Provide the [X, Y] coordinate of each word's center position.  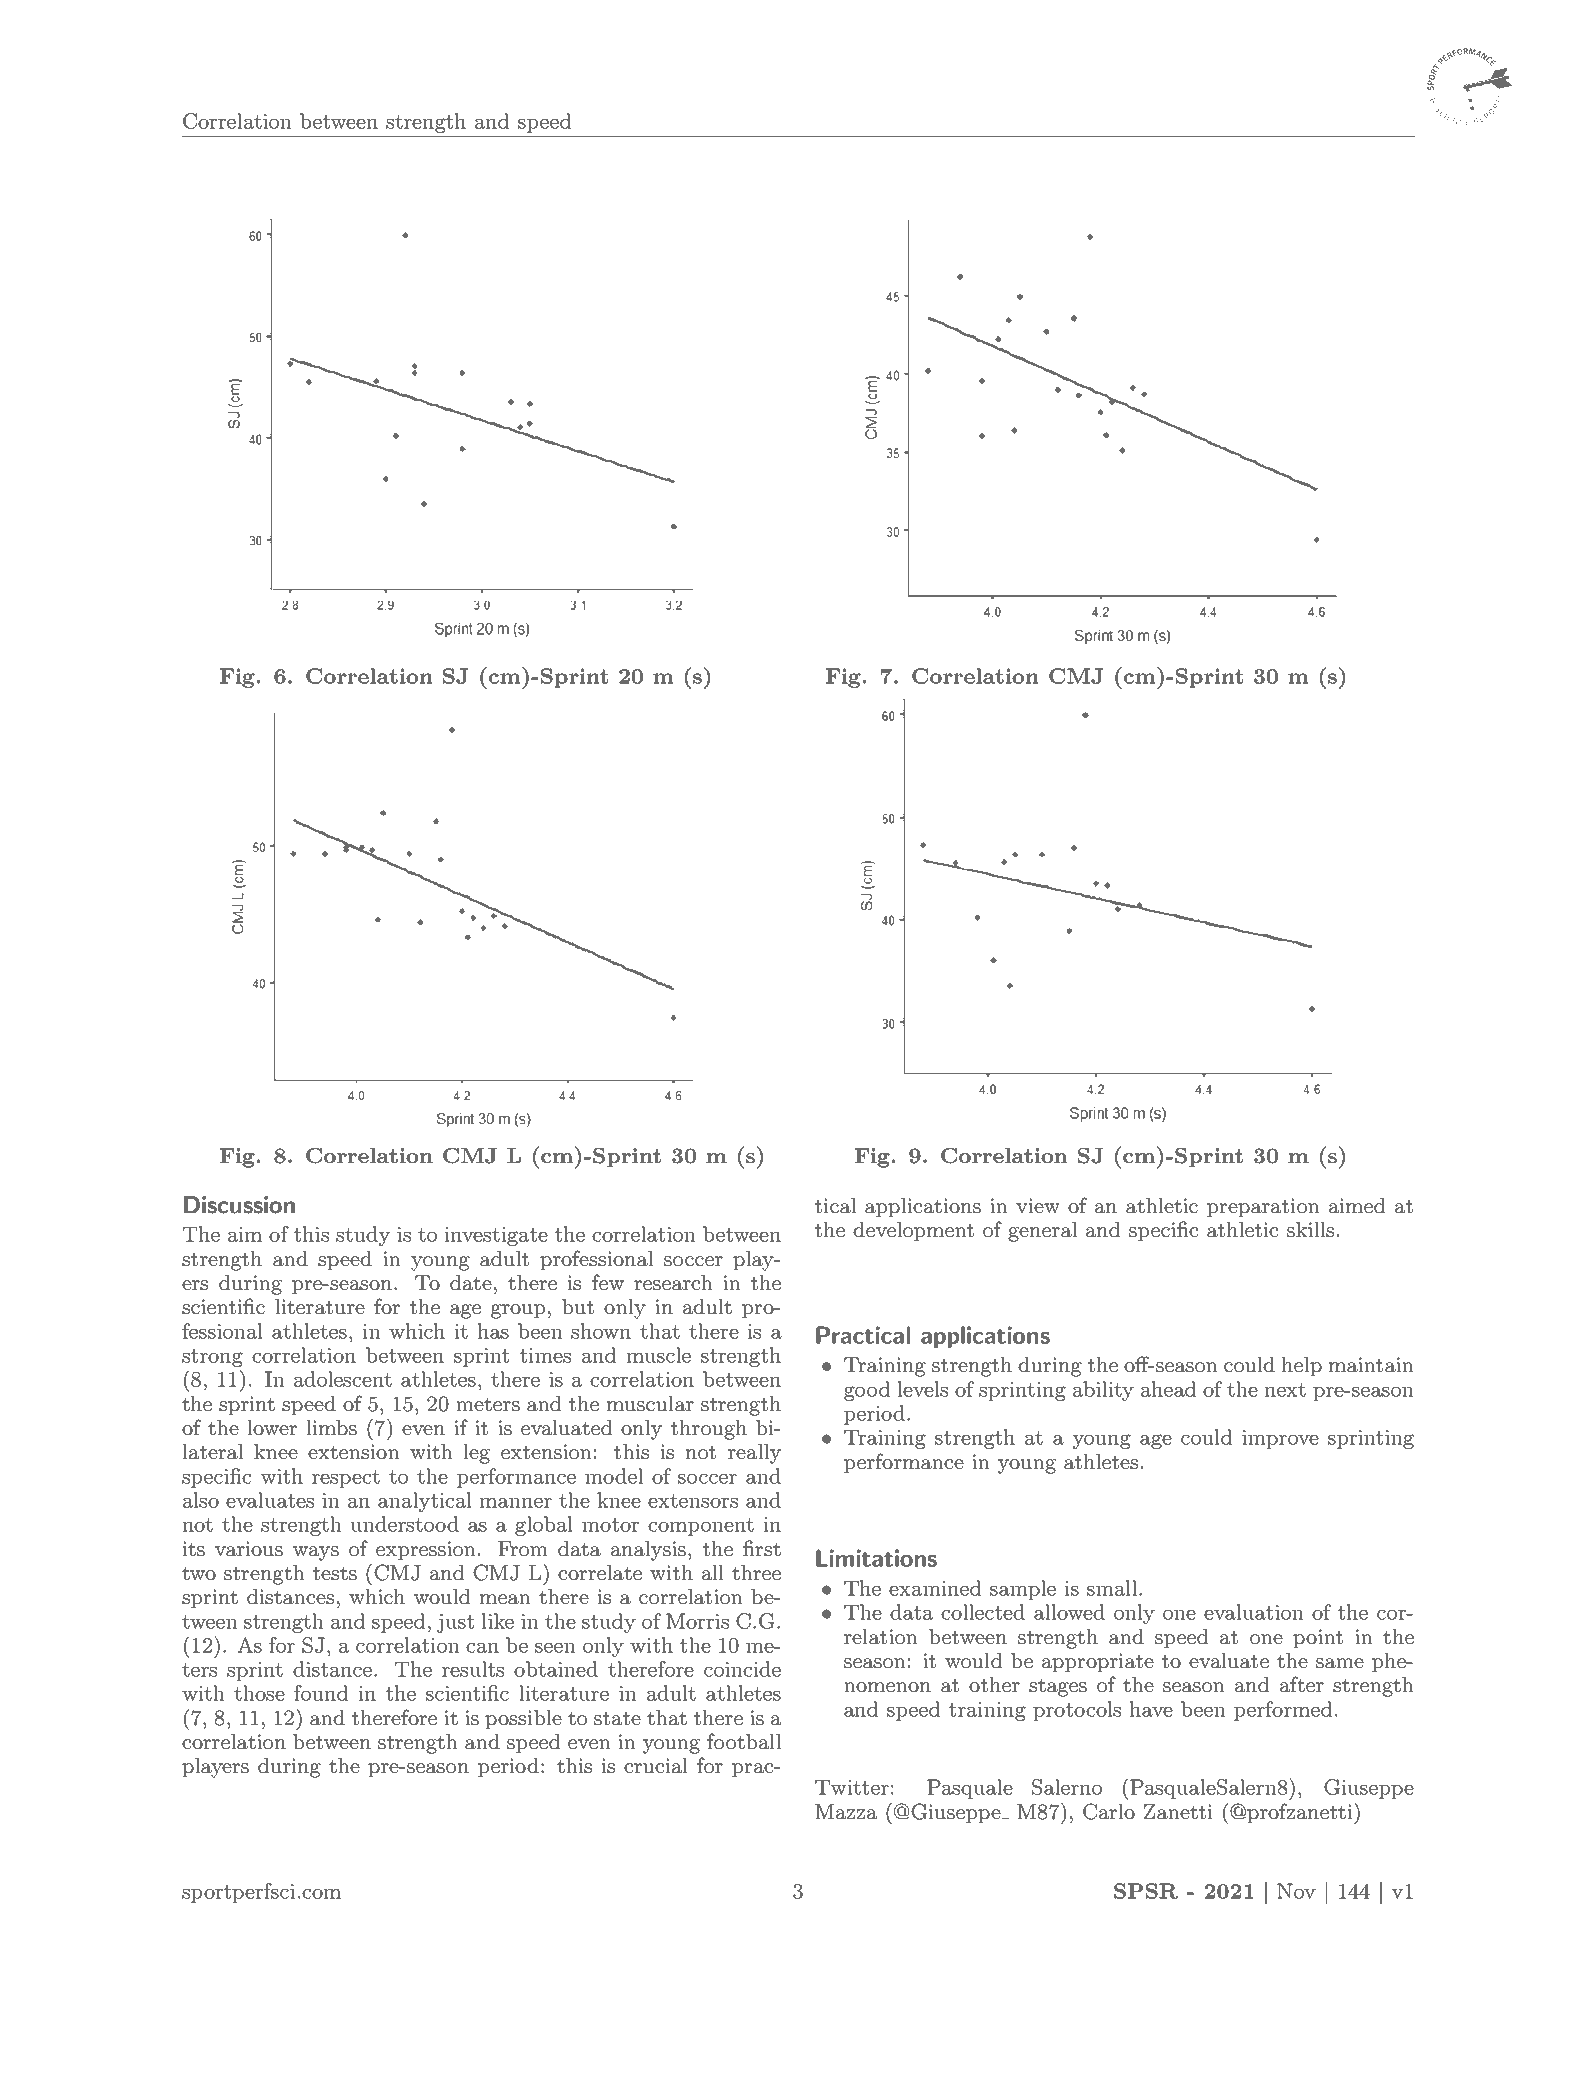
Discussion [239, 1205]
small [1112, 1588]
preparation [1263, 1207]
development [913, 1231]
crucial [656, 1765]
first [762, 1548]
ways [316, 1553]
